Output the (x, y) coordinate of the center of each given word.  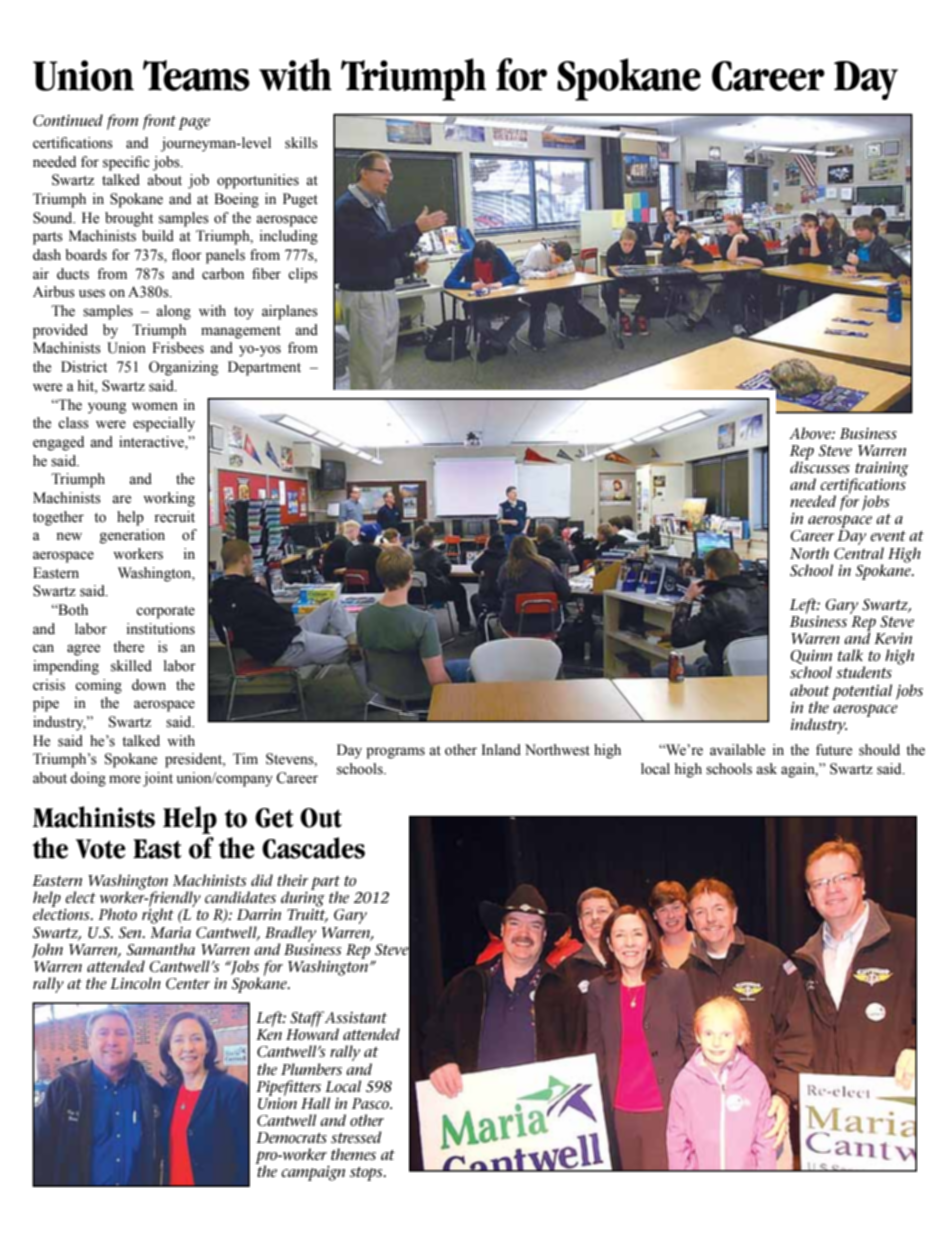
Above (811, 433)
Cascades (313, 848)
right (158, 916)
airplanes (290, 312)
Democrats (291, 1137)
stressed (356, 1137)
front (159, 122)
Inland (501, 750)
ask (766, 769)
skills (301, 143)
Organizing (183, 368)
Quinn (811, 658)
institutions (161, 629)
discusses (820, 466)
